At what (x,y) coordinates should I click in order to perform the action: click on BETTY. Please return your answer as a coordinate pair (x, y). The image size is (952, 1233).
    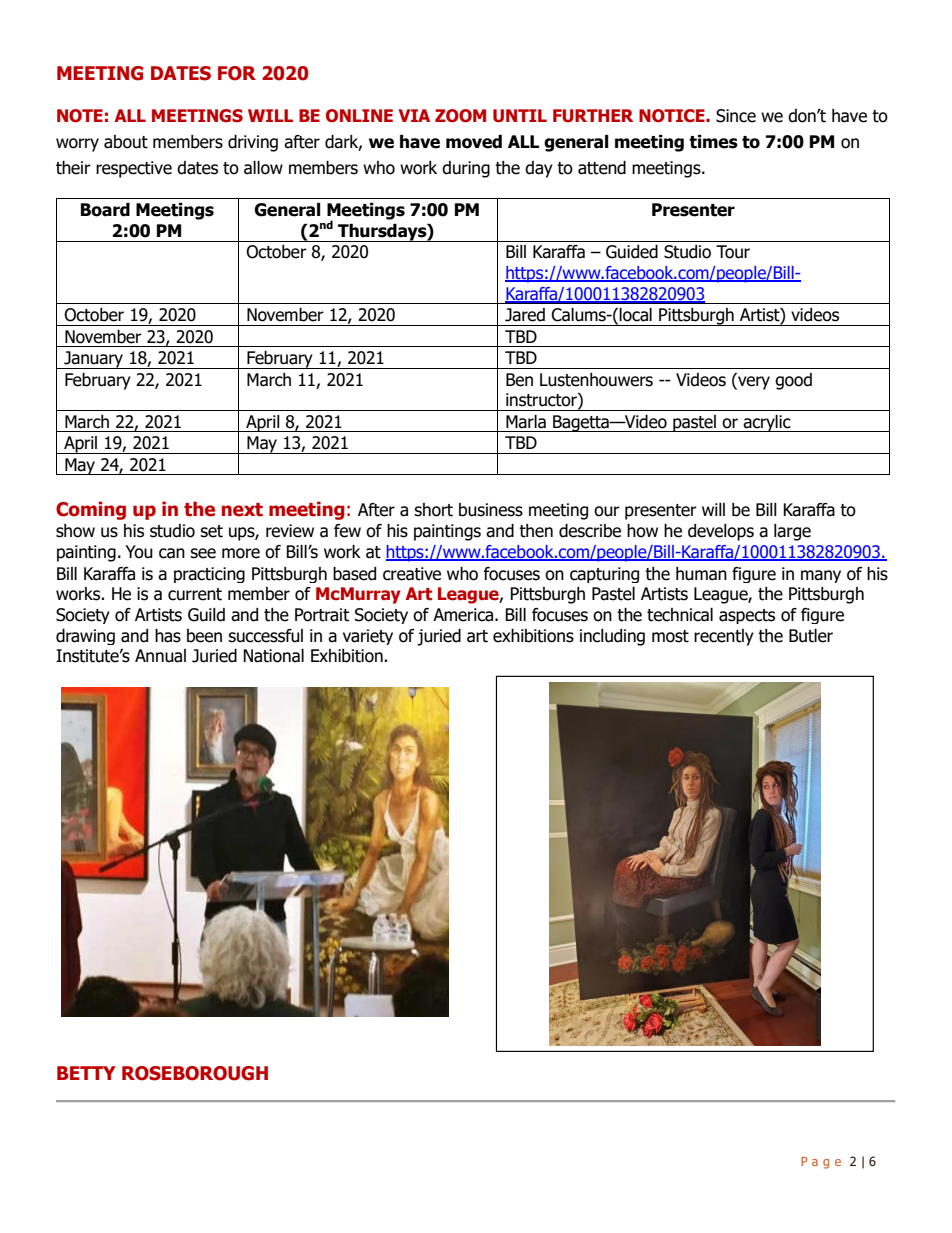
    Looking at the image, I should click on (86, 1073).
